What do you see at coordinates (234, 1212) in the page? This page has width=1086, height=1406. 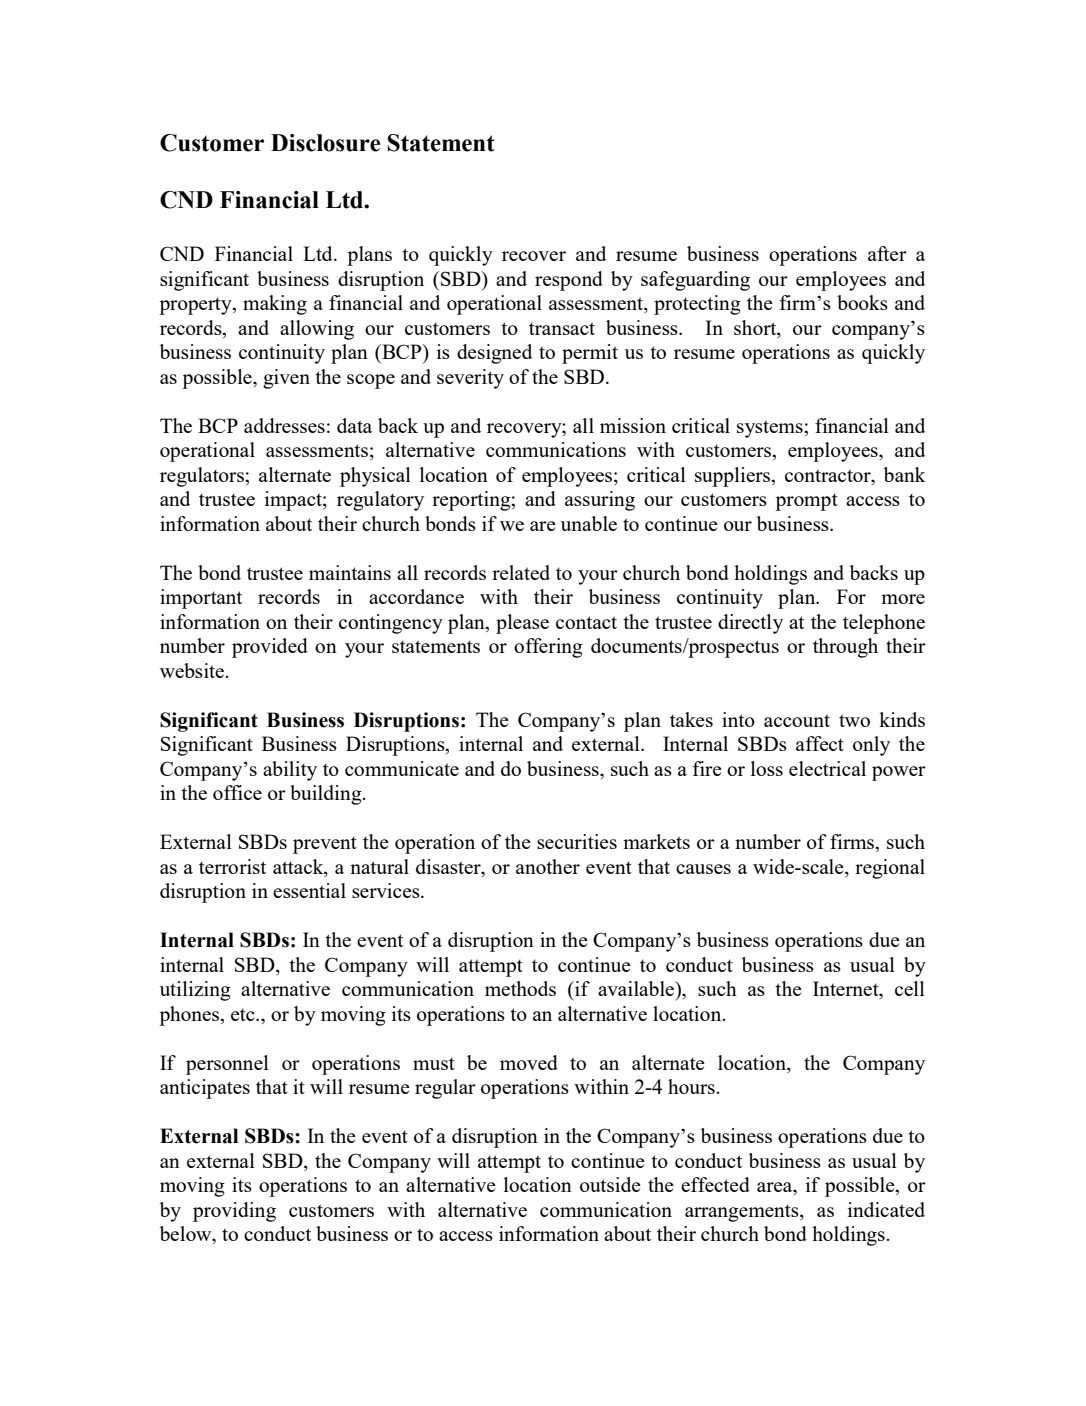 I see `providing` at bounding box center [234, 1212].
